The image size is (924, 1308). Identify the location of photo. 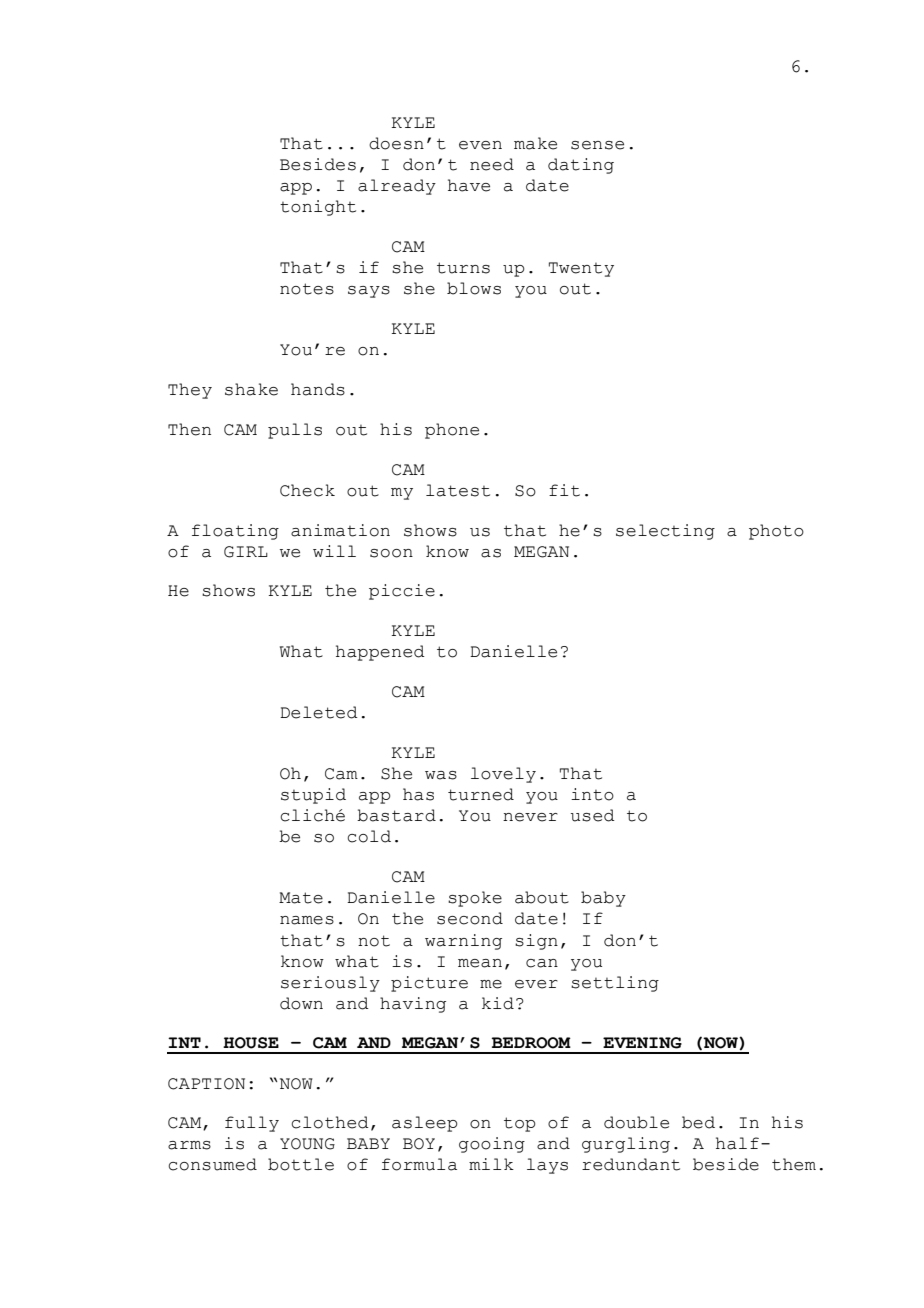
(776, 532).
